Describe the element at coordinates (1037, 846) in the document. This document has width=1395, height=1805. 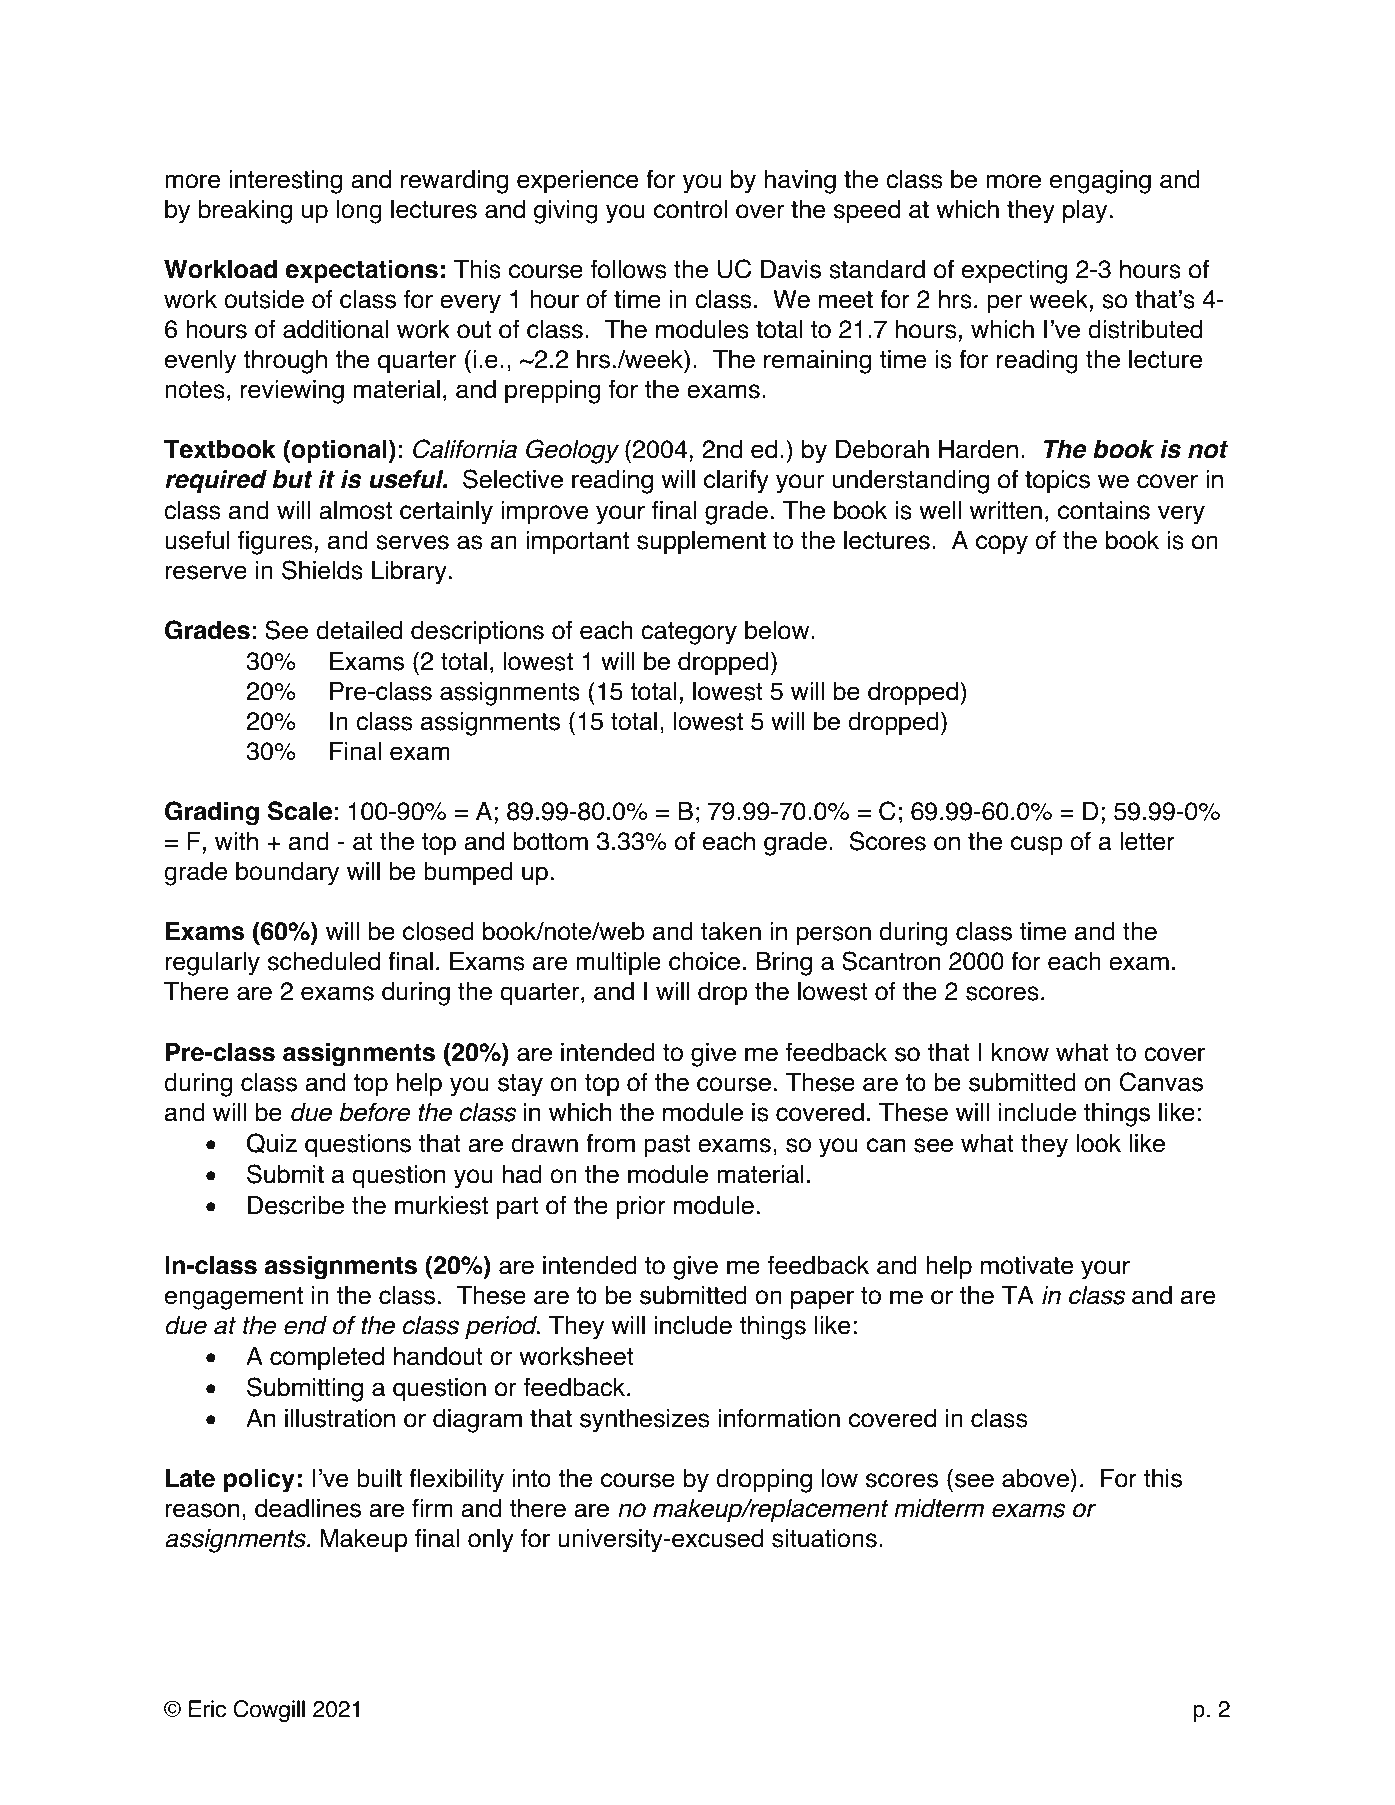
I see `cusp` at that location.
